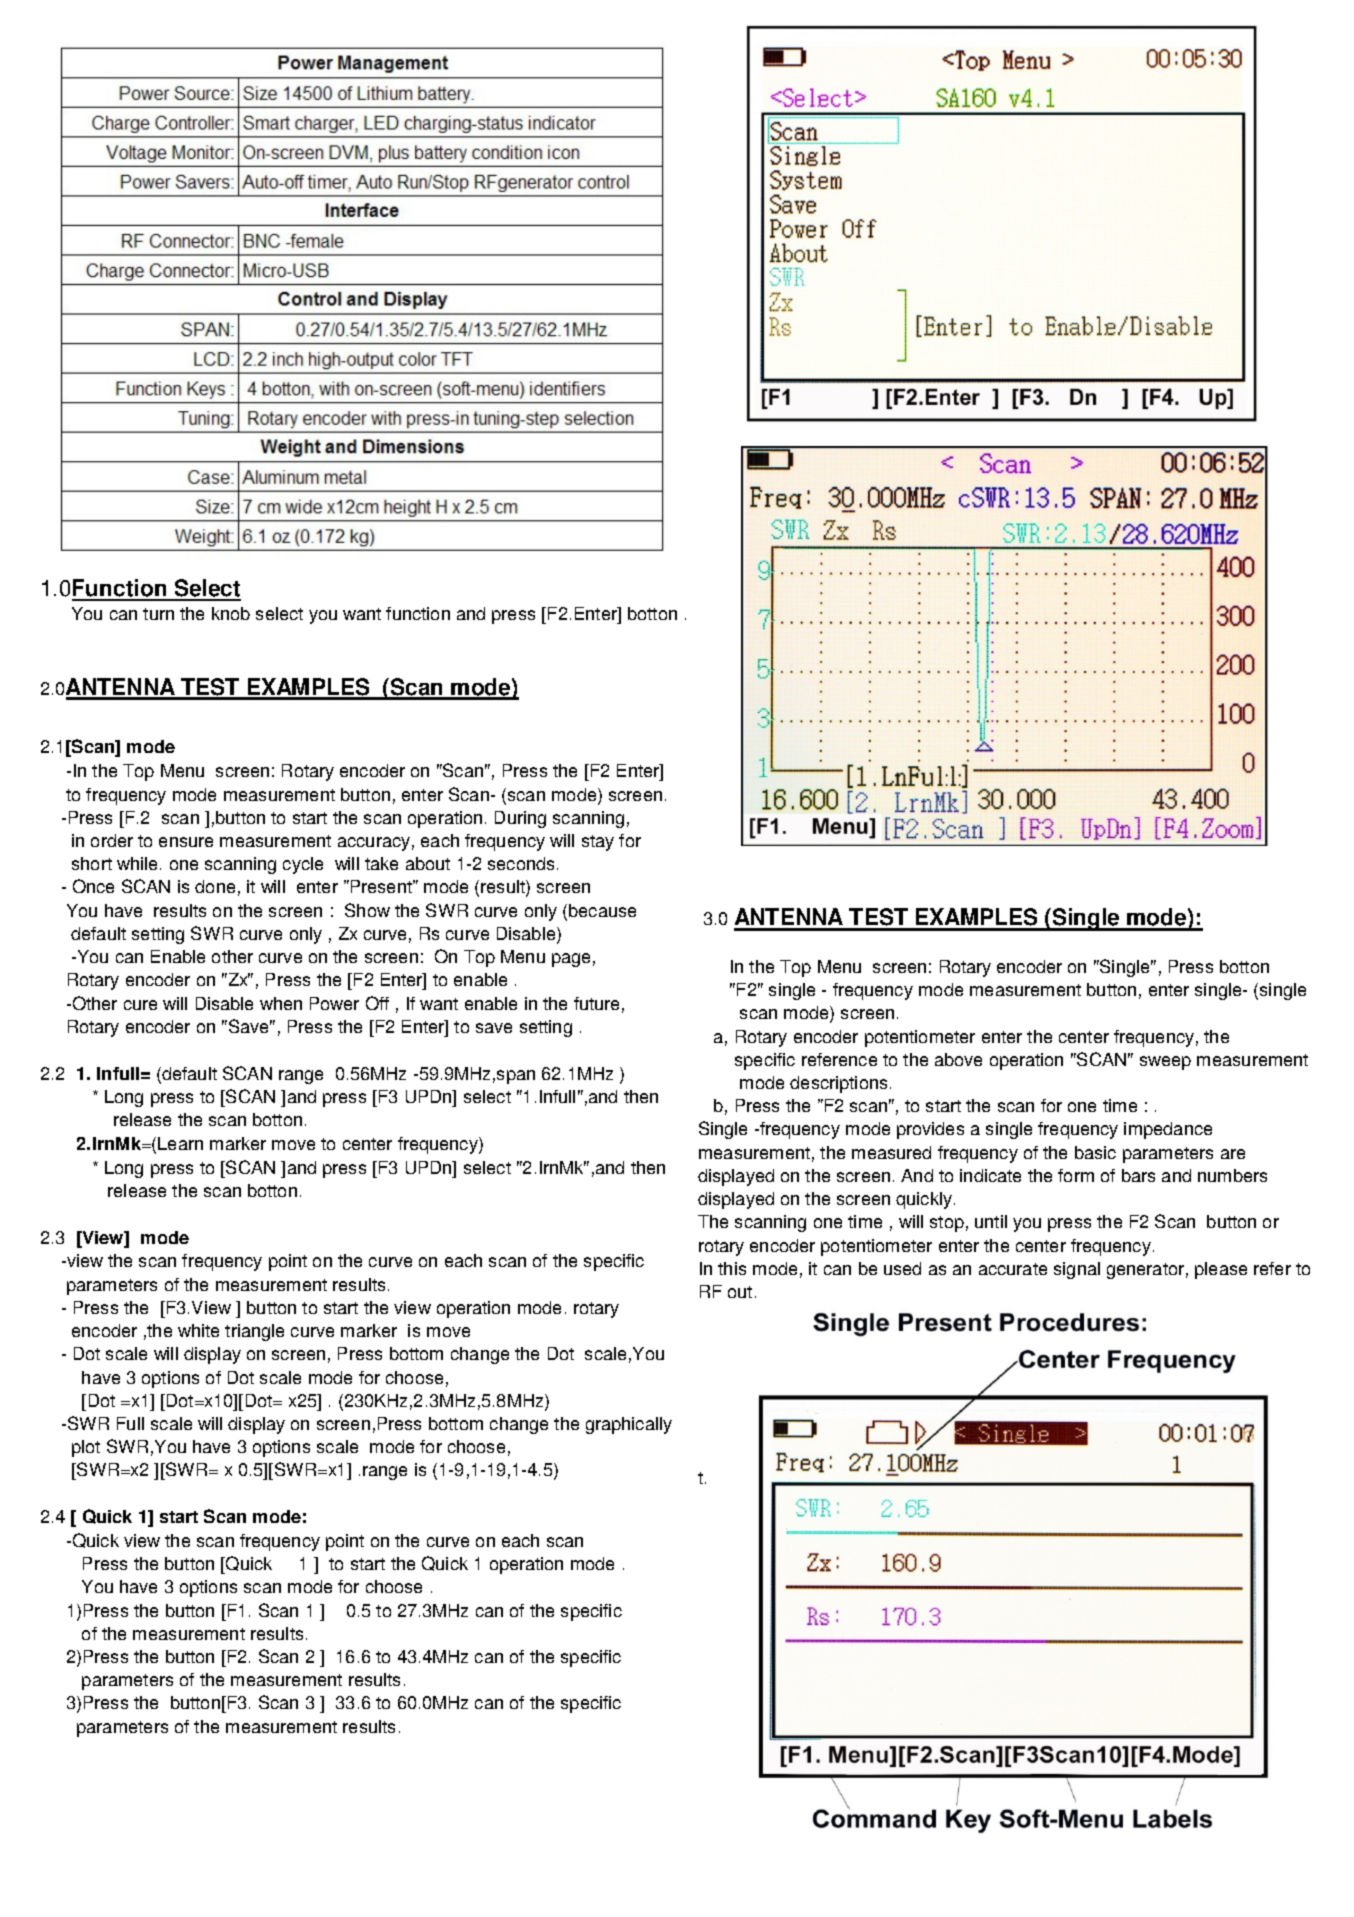 This image has width=1354, height=1917. I want to click on turn, so click(158, 614).
